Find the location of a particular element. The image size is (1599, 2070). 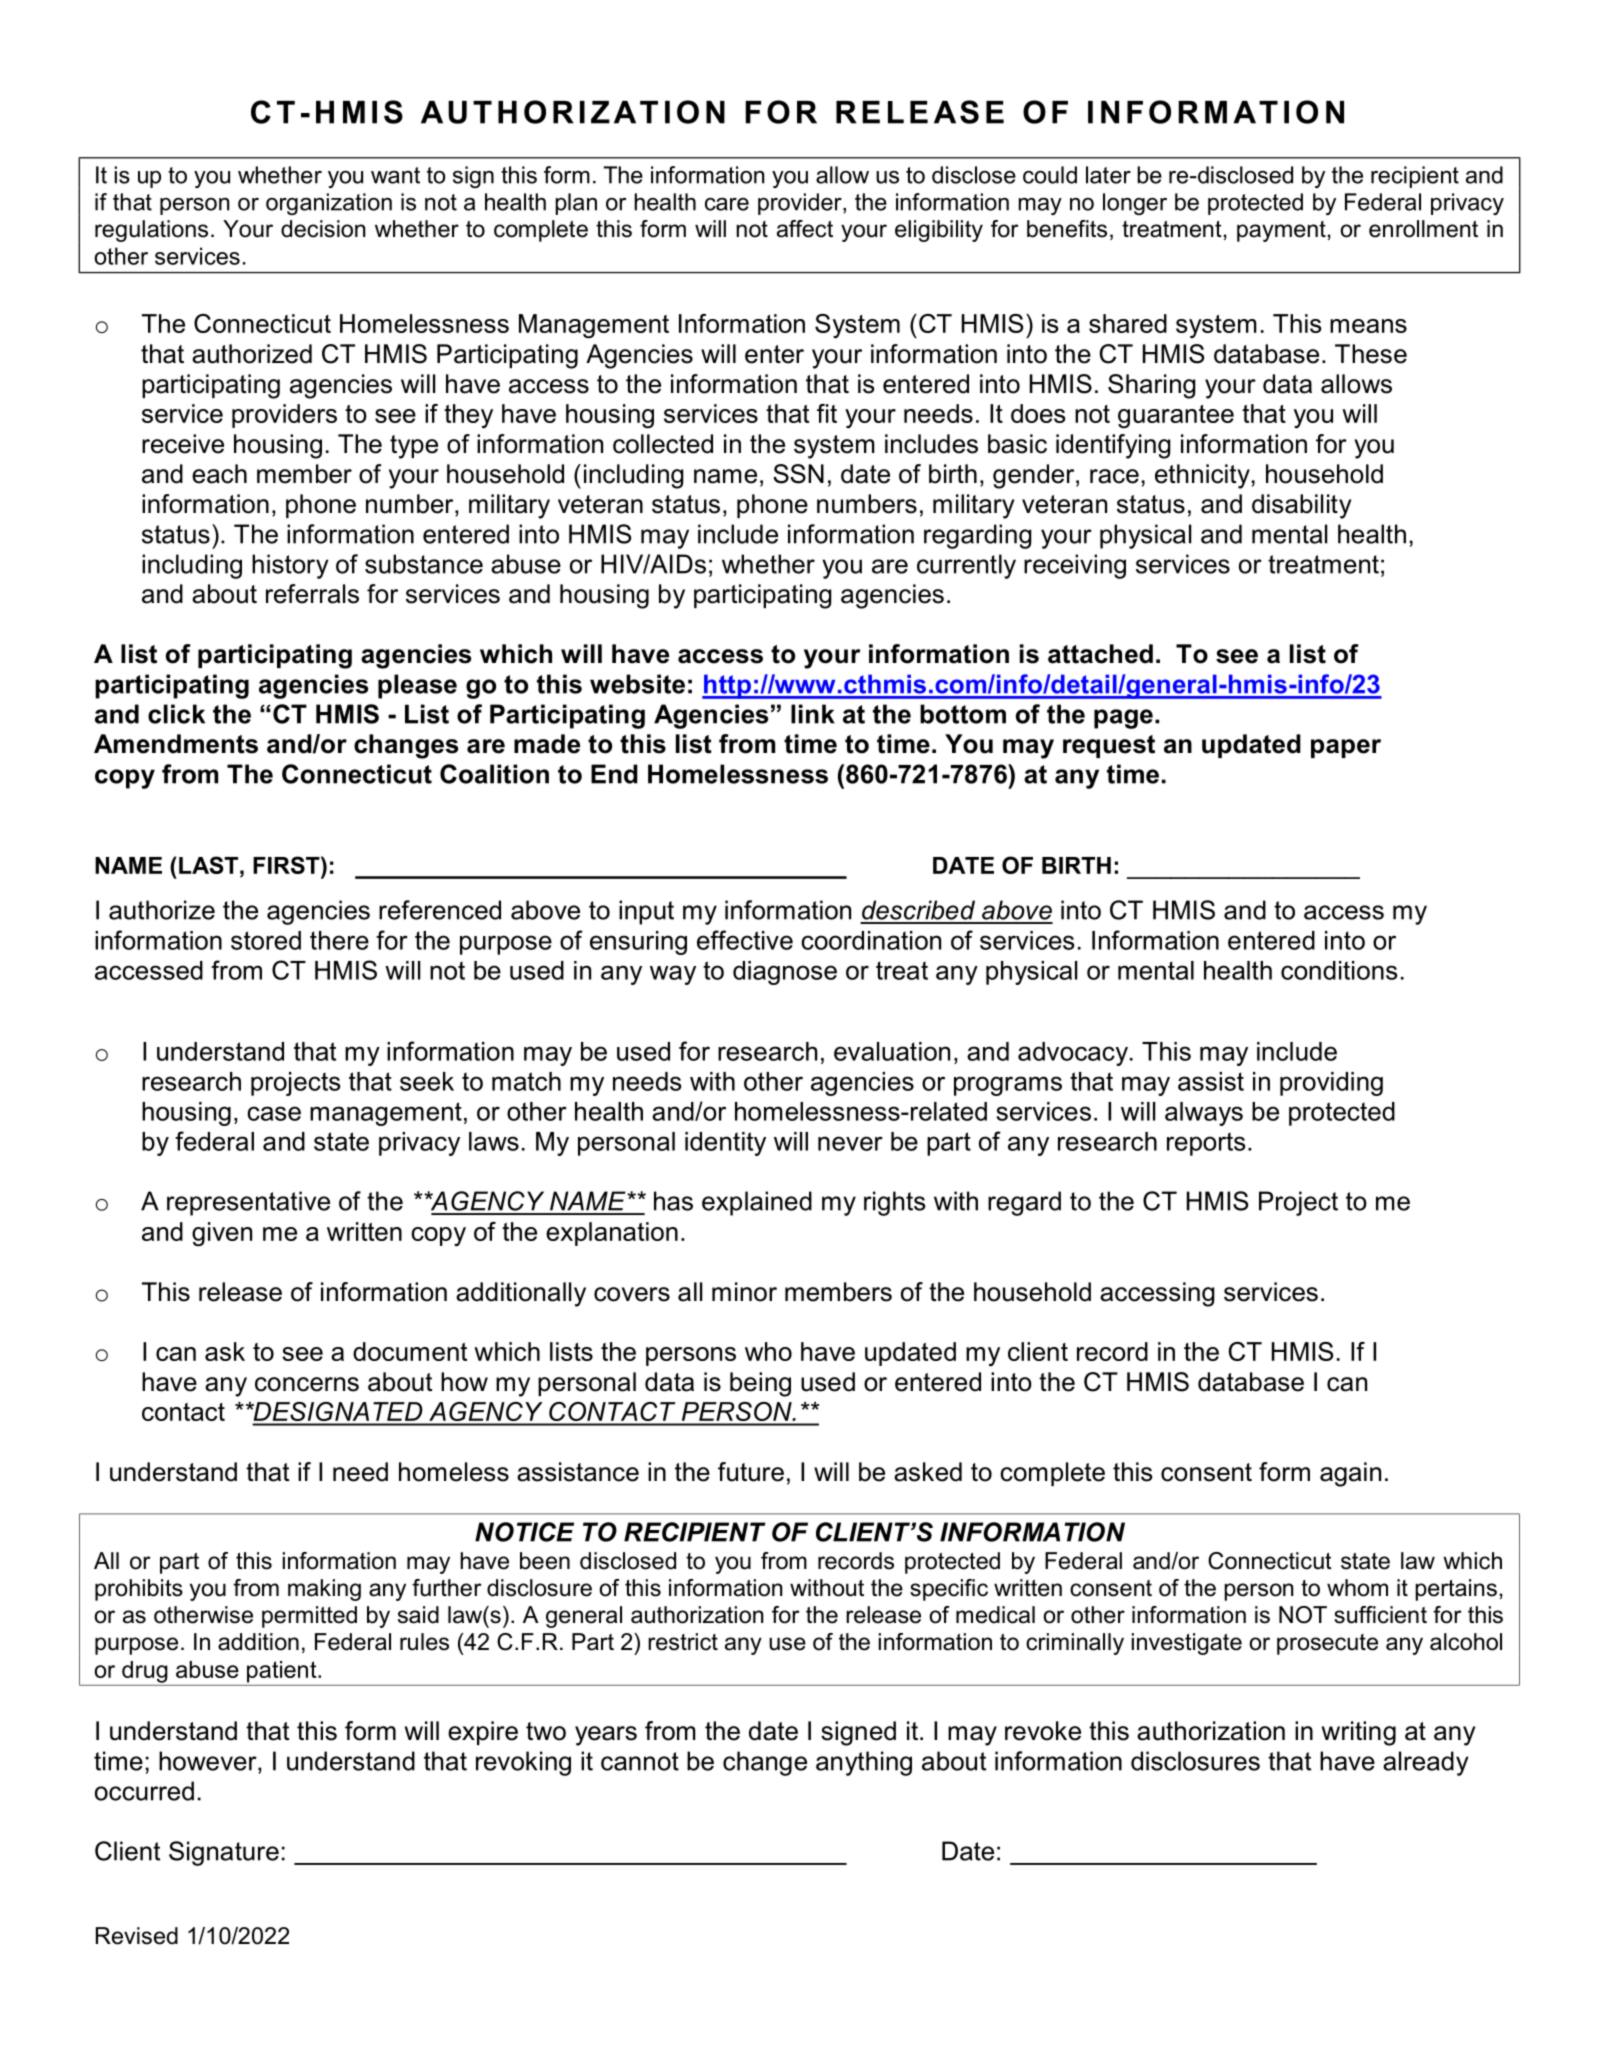

anything is located at coordinates (864, 1763).
